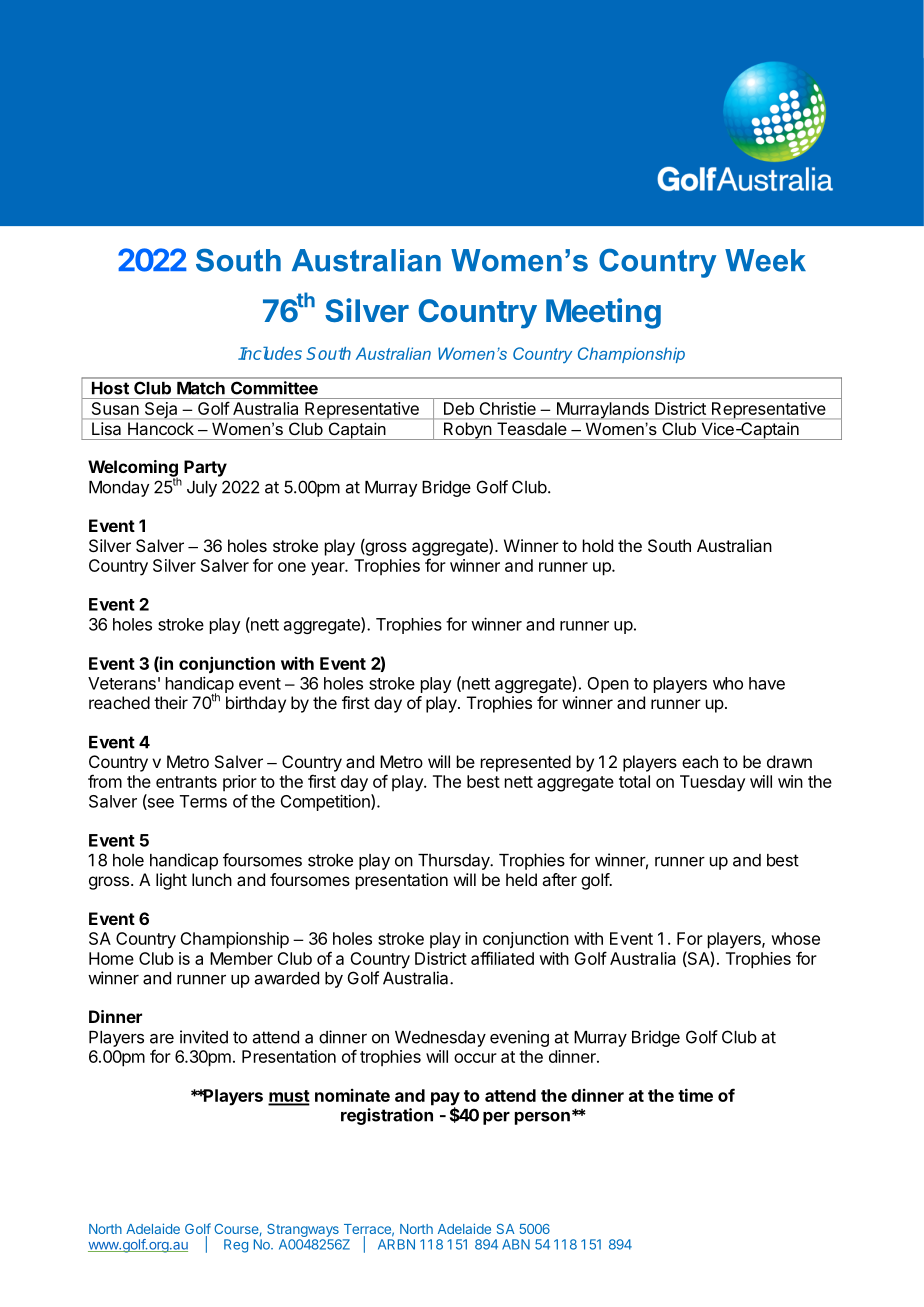  I want to click on light, so click(171, 881).
